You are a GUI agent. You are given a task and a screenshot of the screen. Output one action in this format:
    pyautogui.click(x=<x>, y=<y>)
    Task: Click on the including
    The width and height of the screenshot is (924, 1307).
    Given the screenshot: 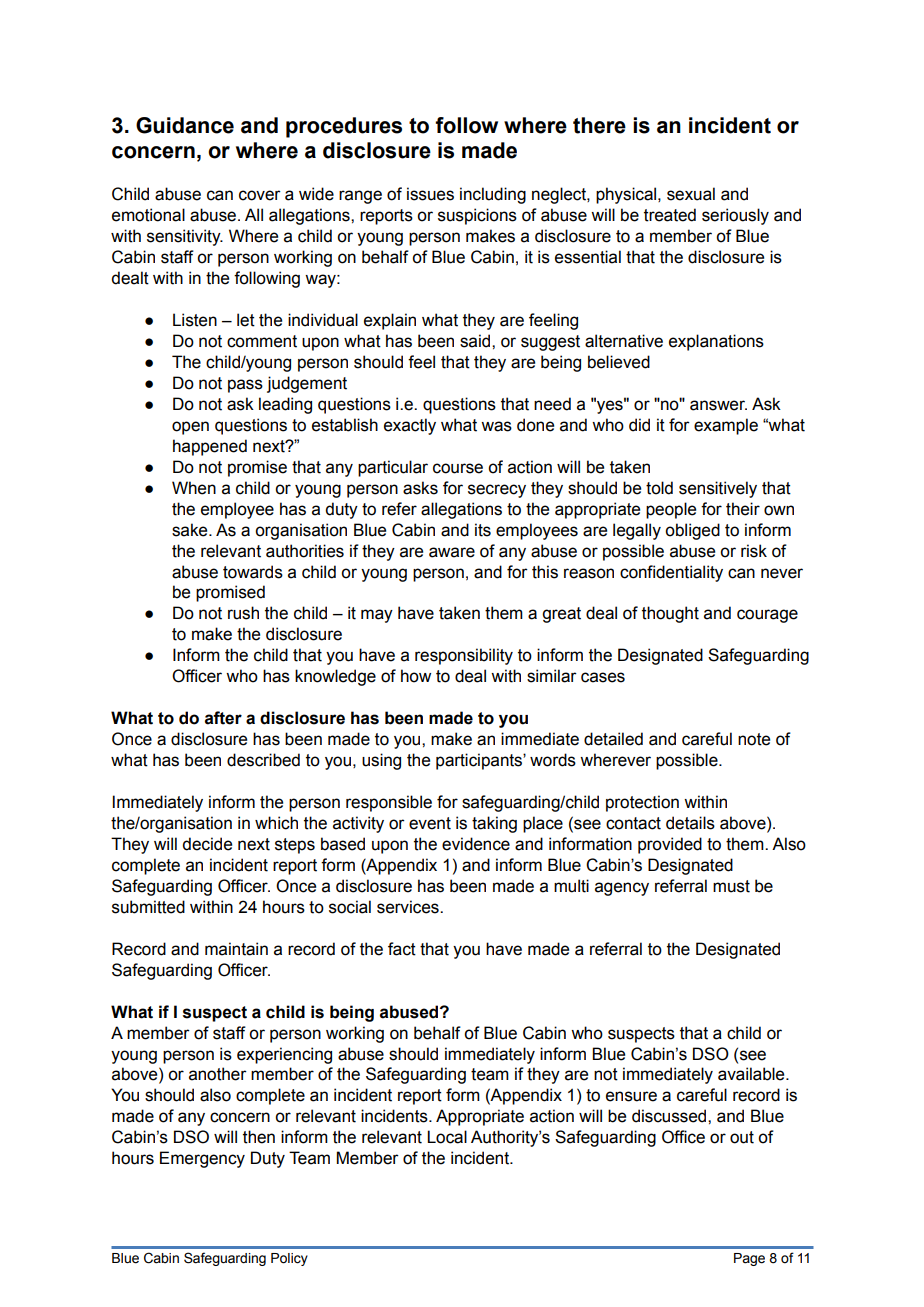 What is the action you would take?
    pyautogui.click(x=493, y=195)
